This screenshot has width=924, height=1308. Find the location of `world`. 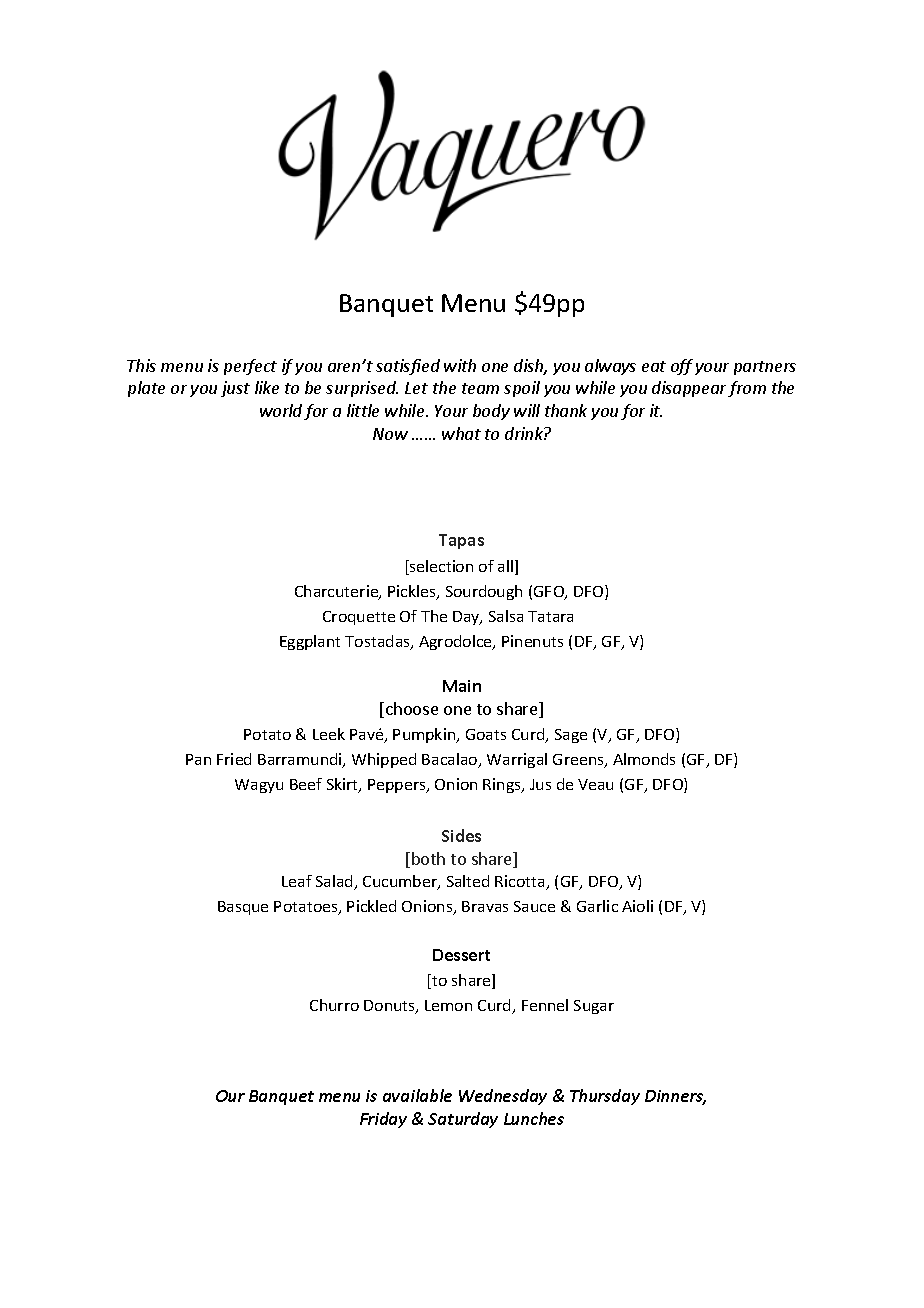

world is located at coordinates (281, 410).
